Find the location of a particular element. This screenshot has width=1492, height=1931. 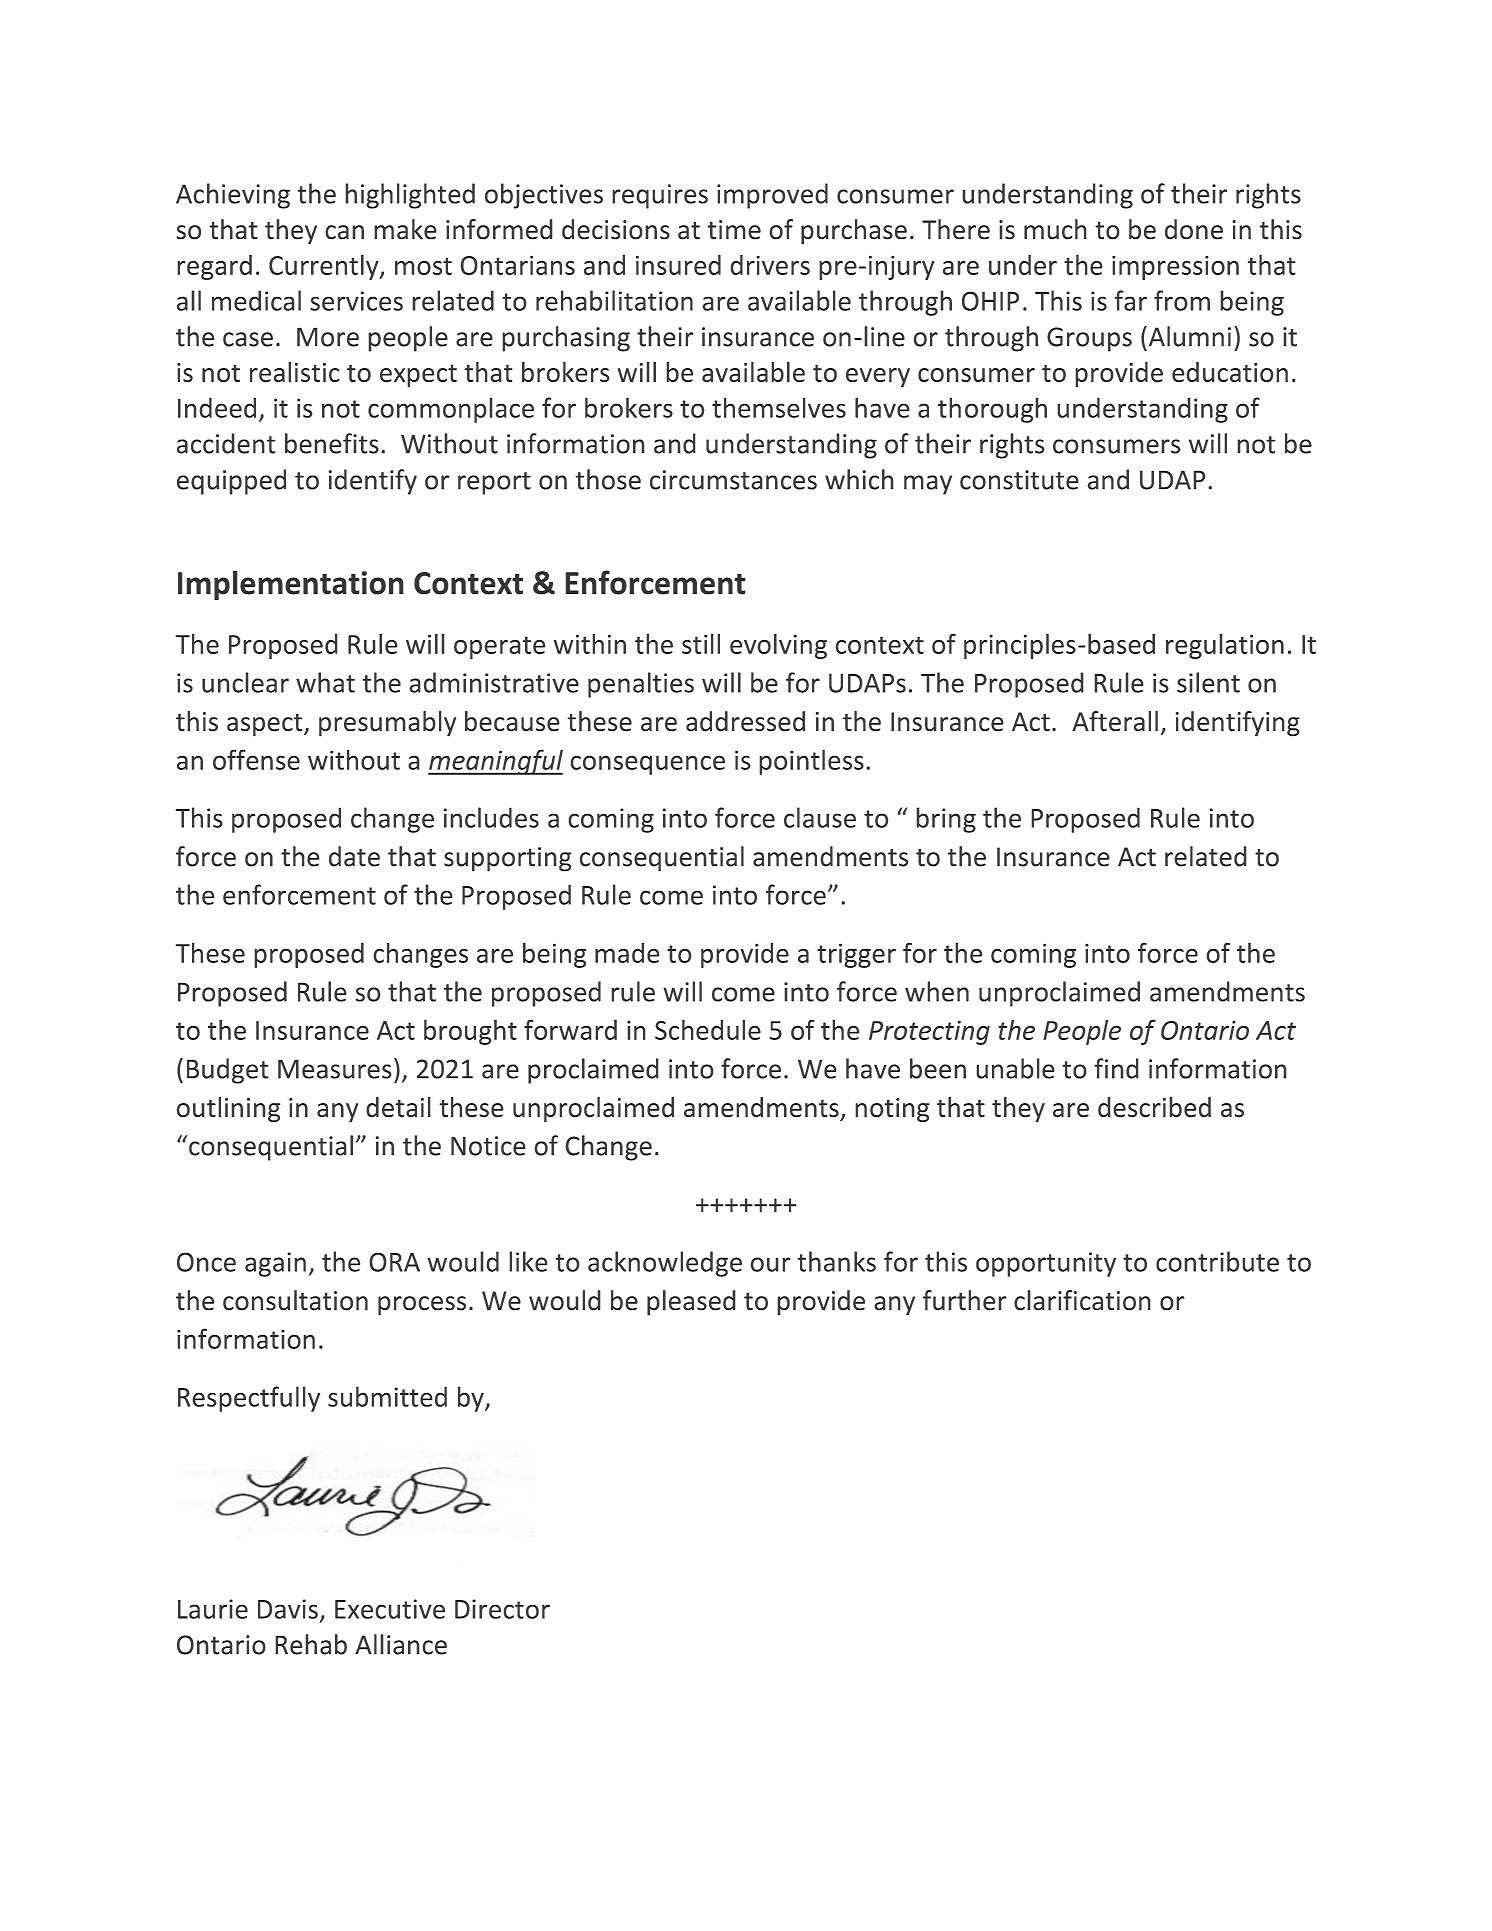

what is located at coordinates (325, 682).
